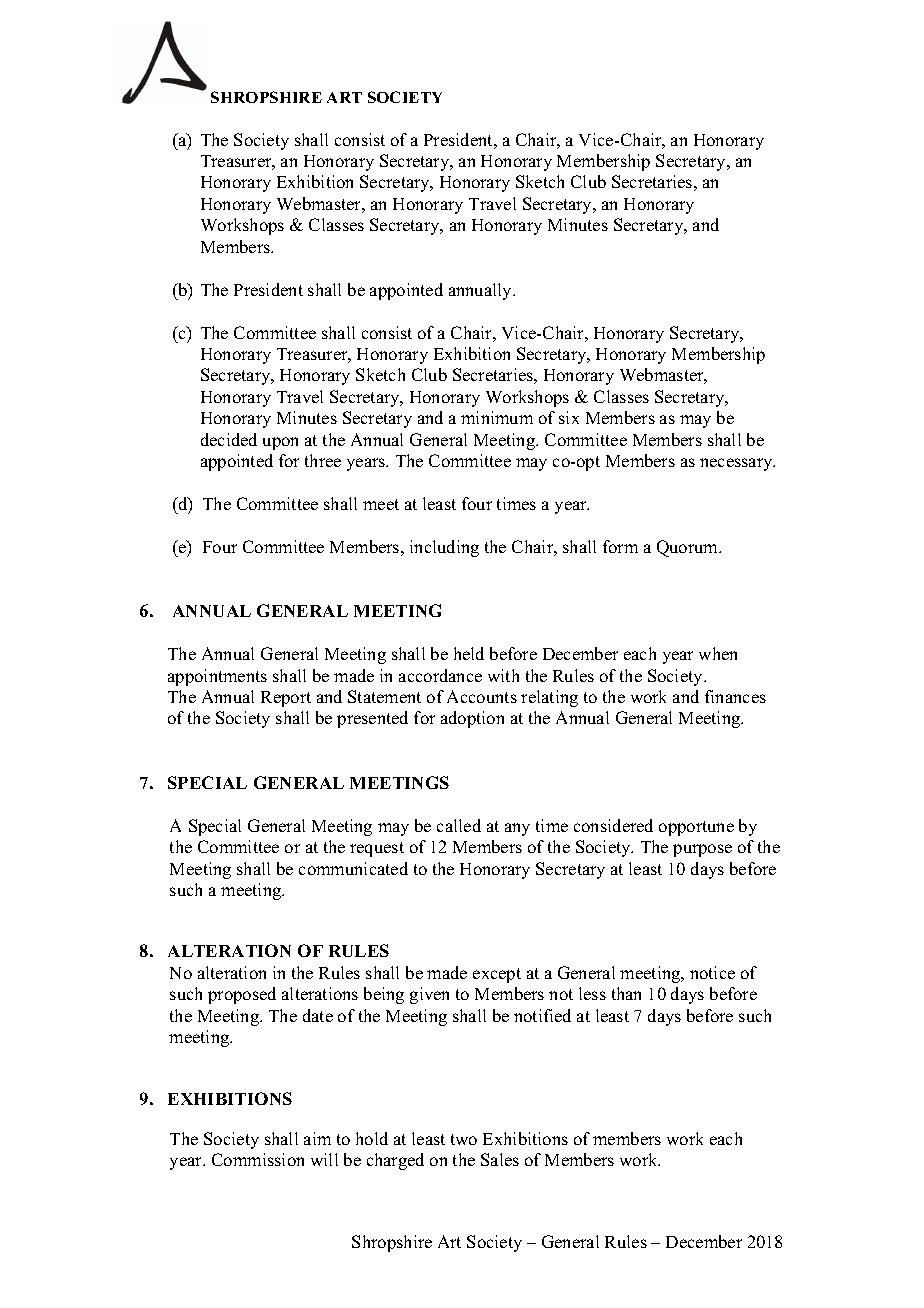  I want to click on notice, so click(712, 972).
